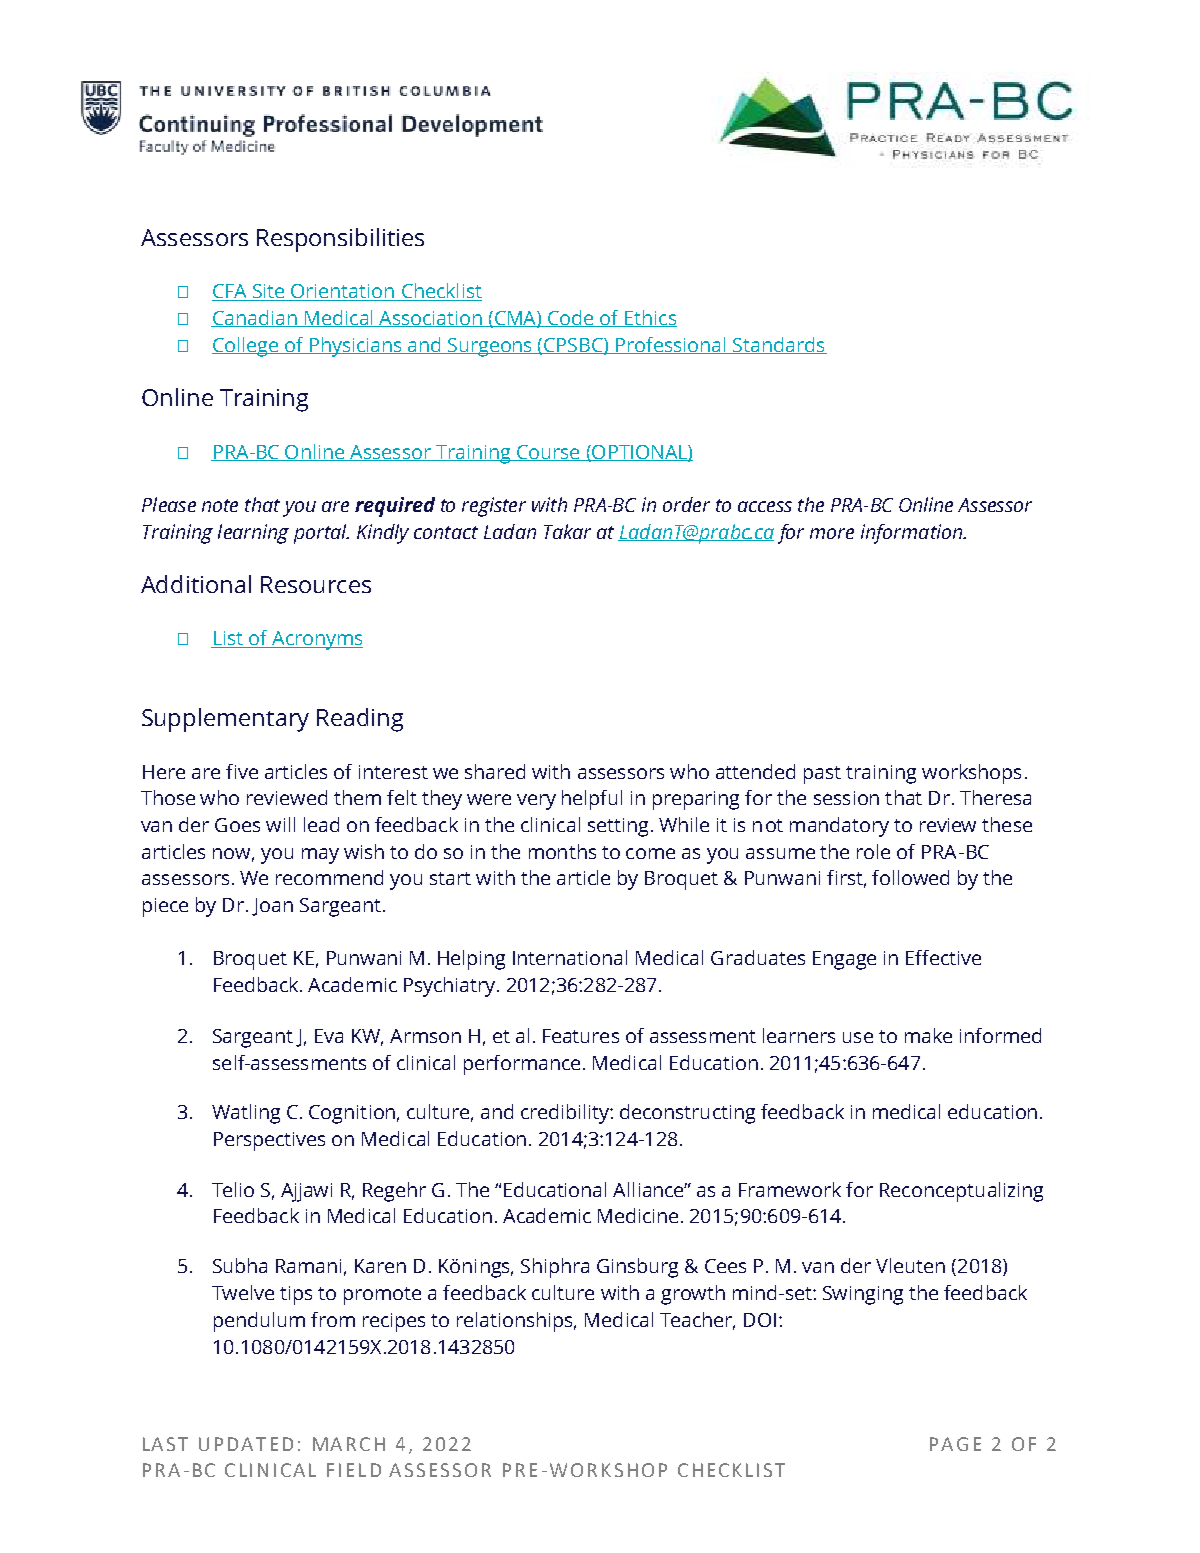  What do you see at coordinates (571, 318) in the page?
I see `Code` at bounding box center [571, 318].
